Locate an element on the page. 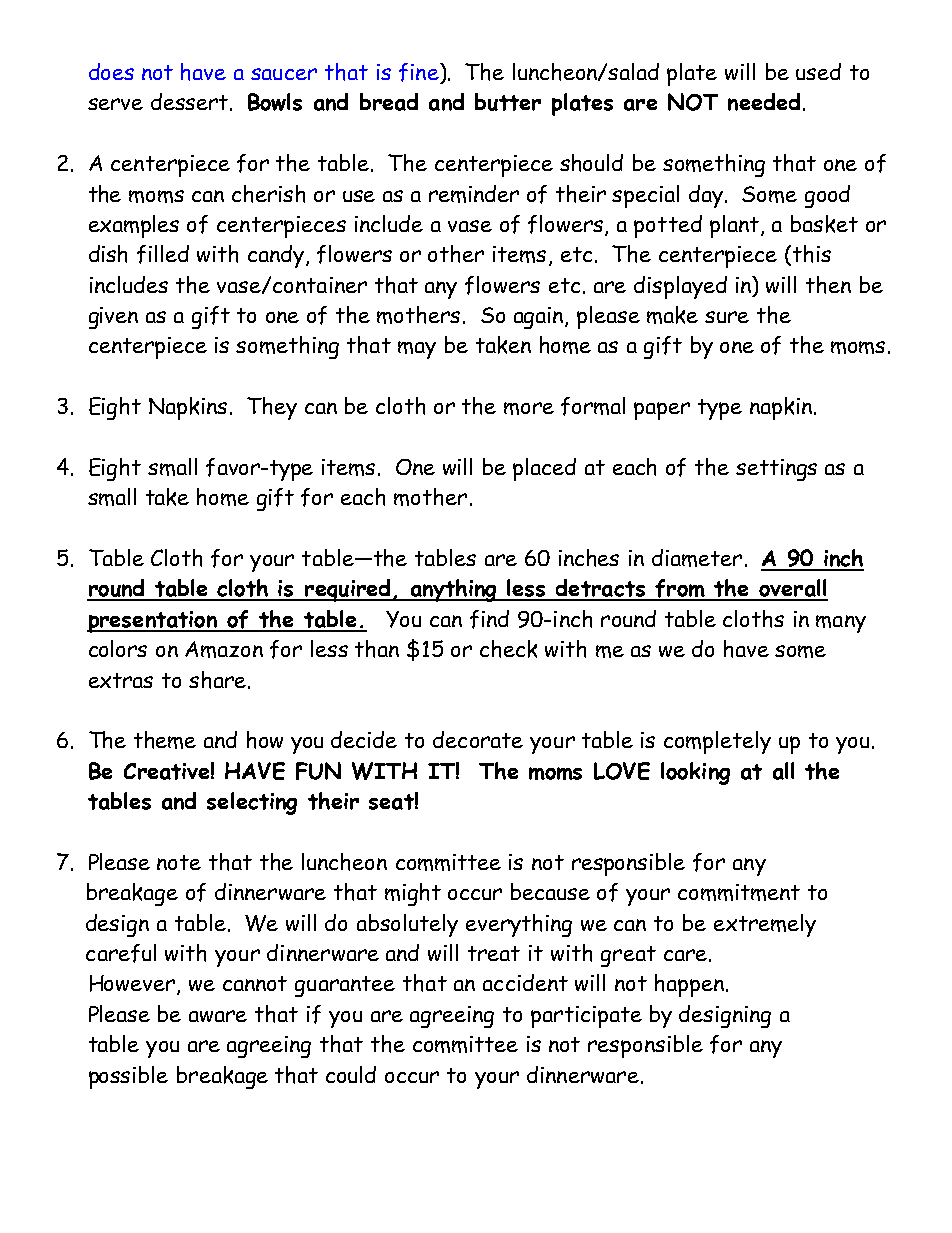 This document has width=952, height=1233. happen is located at coordinates (689, 985).
